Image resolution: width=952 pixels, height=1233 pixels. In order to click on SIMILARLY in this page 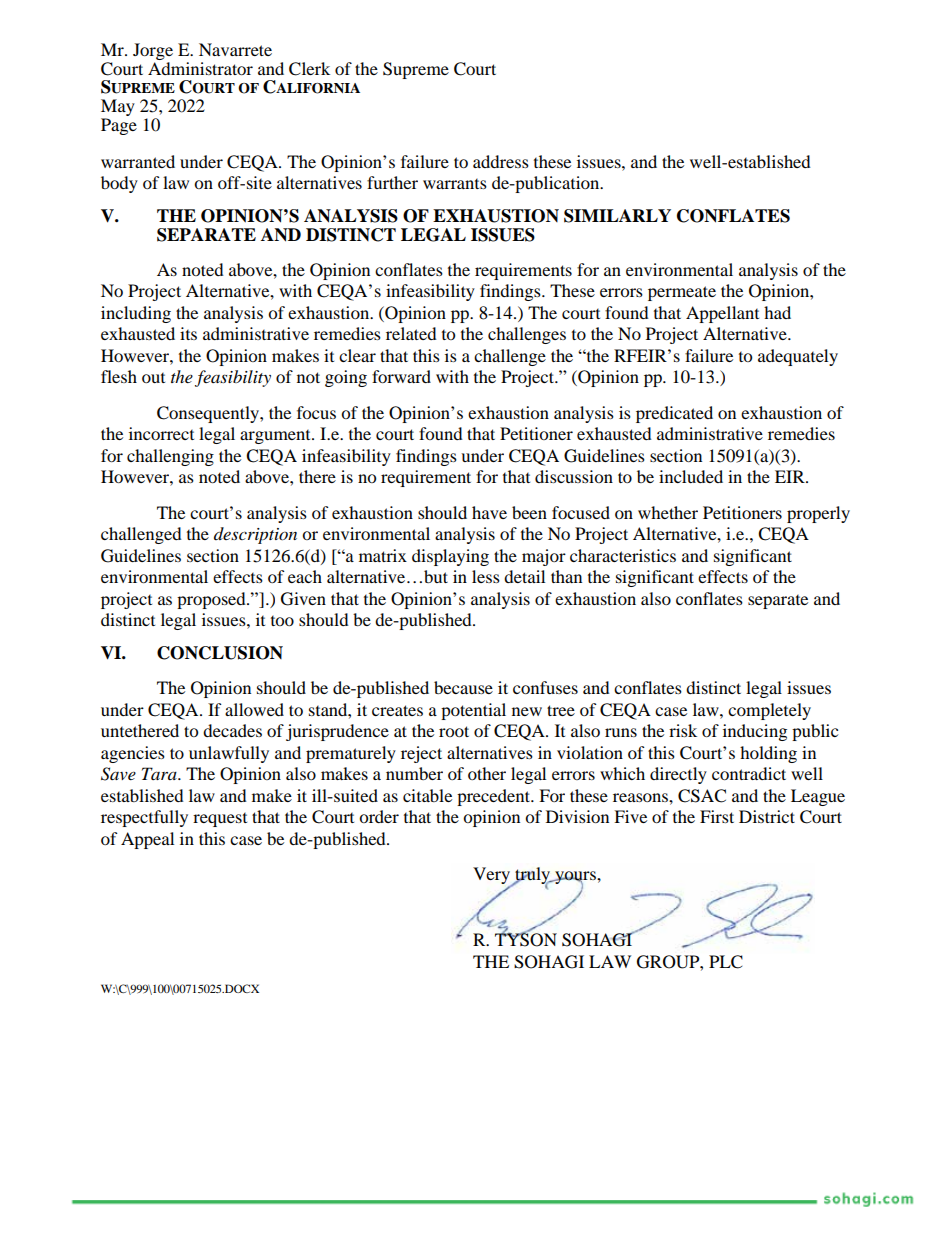, I will do `click(617, 216)`.
